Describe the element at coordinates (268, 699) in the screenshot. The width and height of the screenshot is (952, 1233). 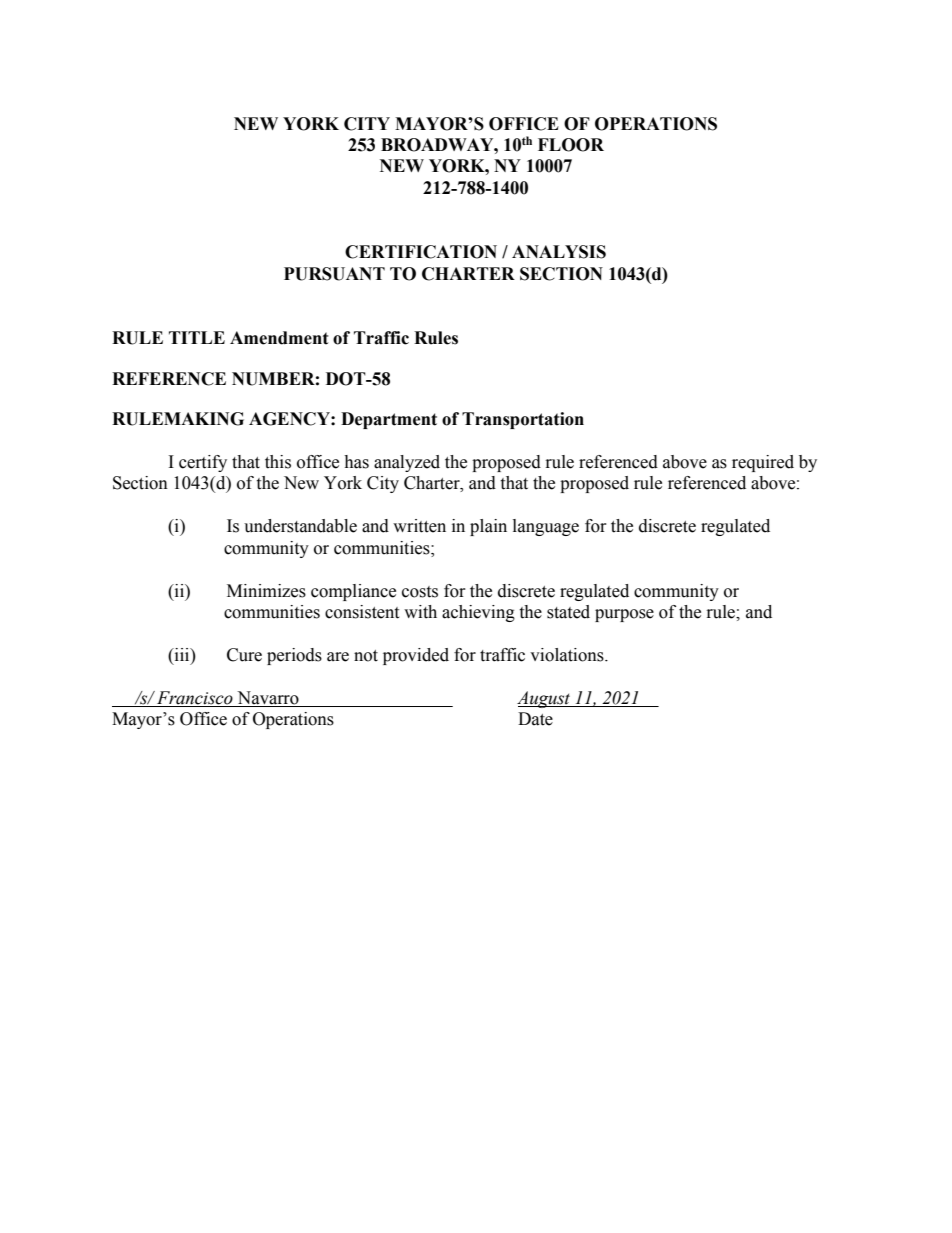
I see `Navarro` at that location.
